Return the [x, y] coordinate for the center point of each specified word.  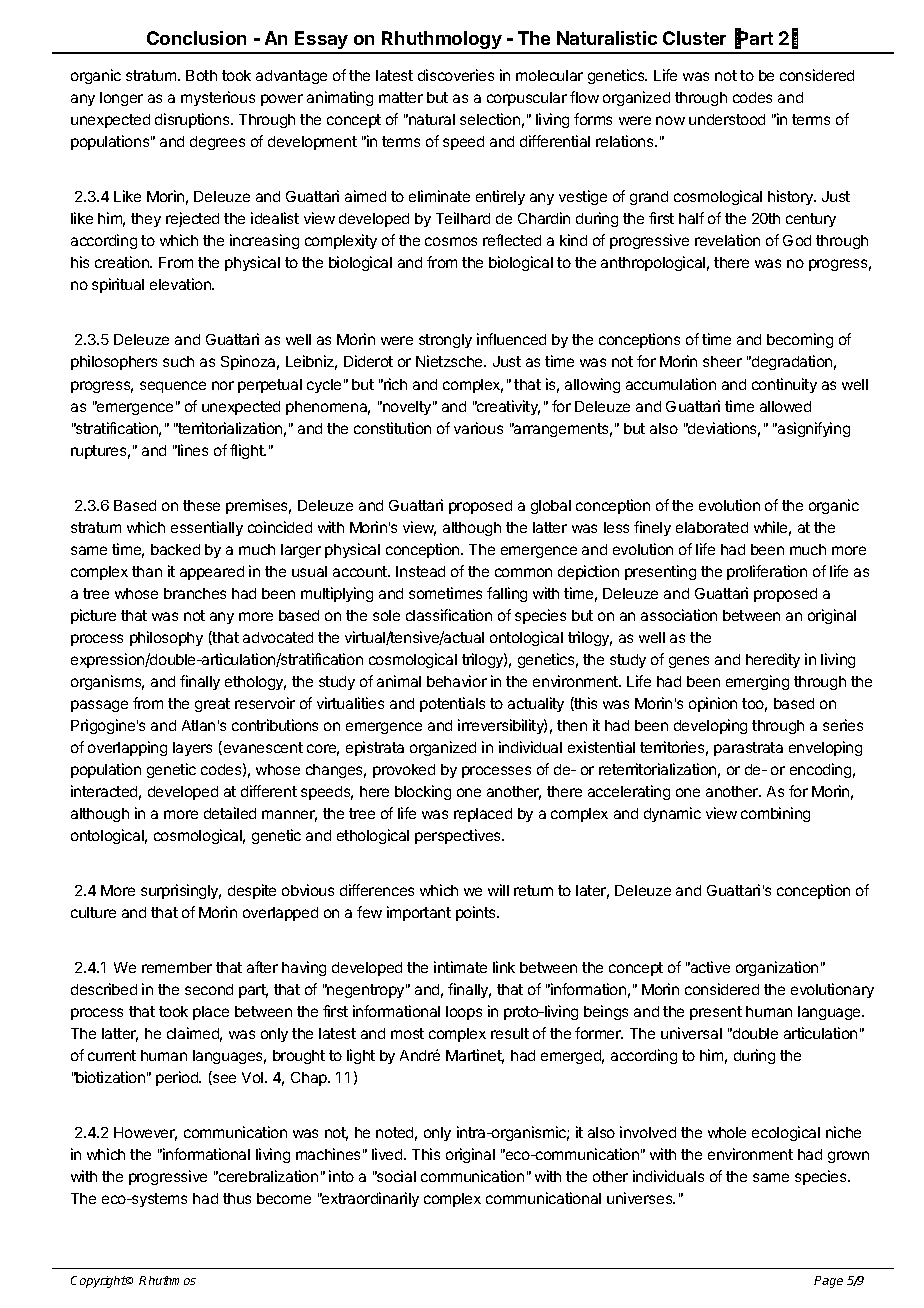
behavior [457, 681]
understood [727, 119]
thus [237, 1198]
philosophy [166, 638]
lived [388, 1154]
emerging [757, 682]
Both [201, 75]
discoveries [456, 75]
